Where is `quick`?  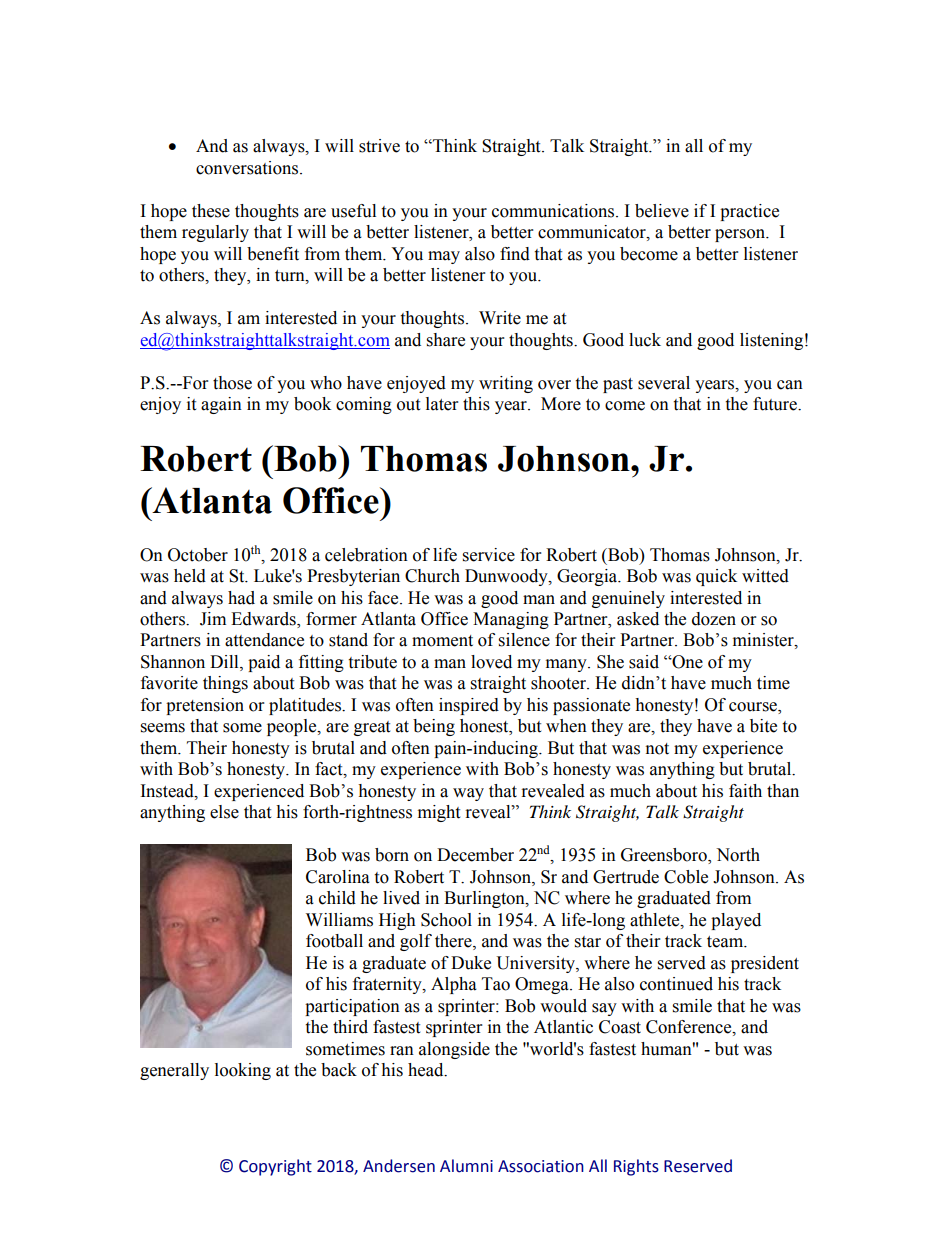 quick is located at coordinates (716, 577).
